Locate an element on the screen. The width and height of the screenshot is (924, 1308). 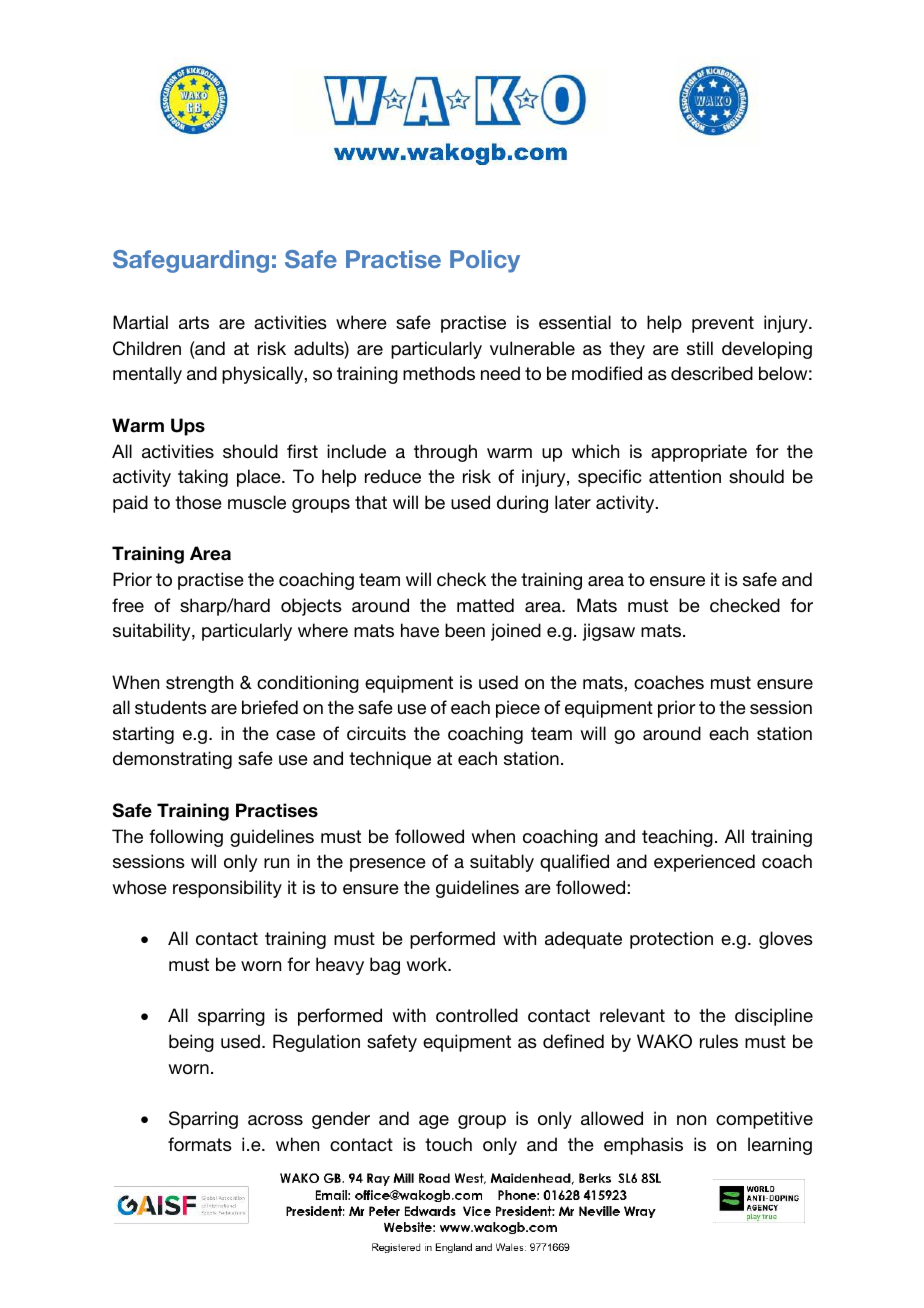
taking is located at coordinates (203, 478).
